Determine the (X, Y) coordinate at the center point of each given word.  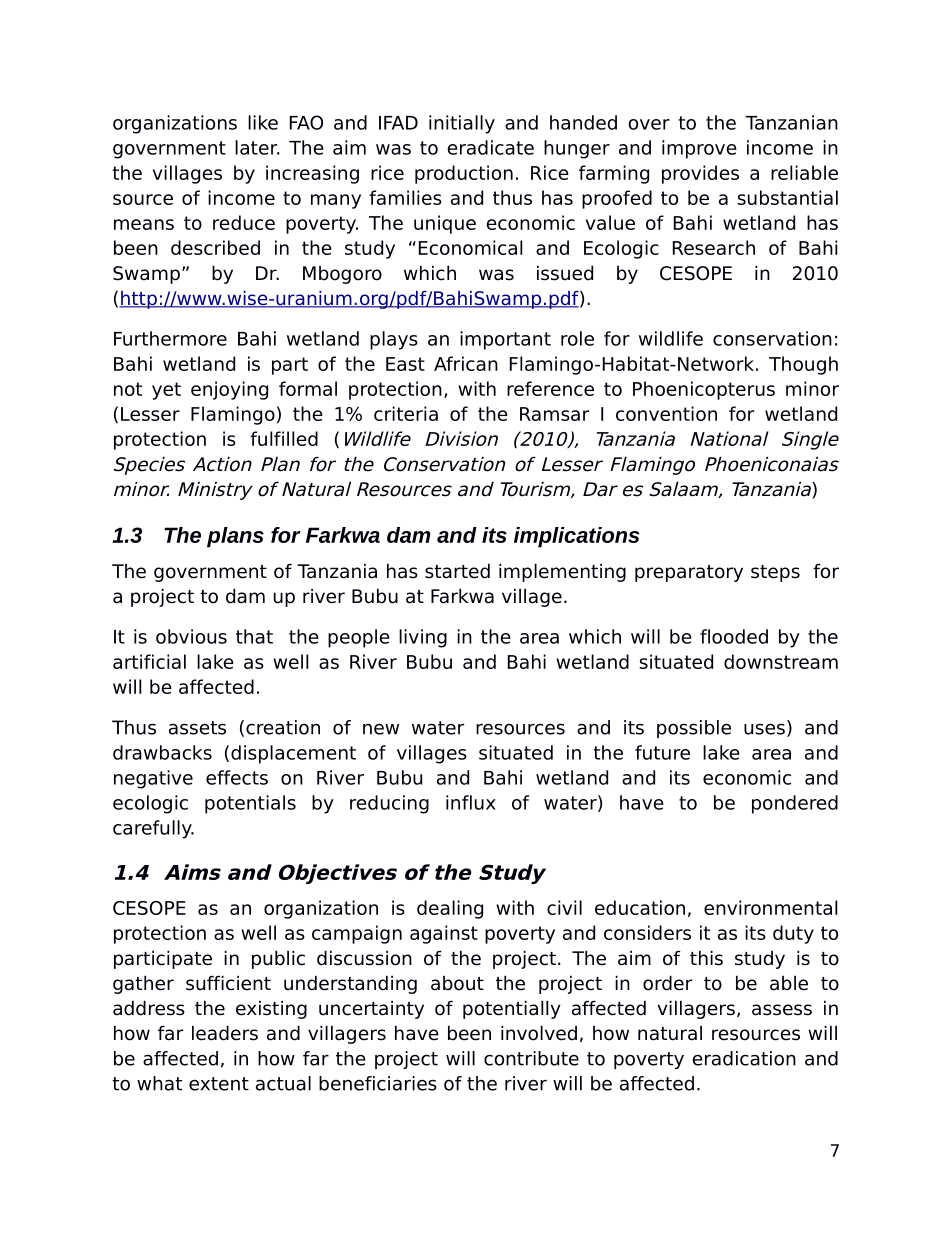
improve (699, 149)
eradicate (490, 147)
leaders (225, 1033)
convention (666, 413)
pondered (795, 804)
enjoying (229, 390)
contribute (531, 1058)
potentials (250, 804)
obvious (191, 636)
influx (471, 802)
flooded (734, 636)
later (257, 147)
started (457, 571)
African (466, 363)
